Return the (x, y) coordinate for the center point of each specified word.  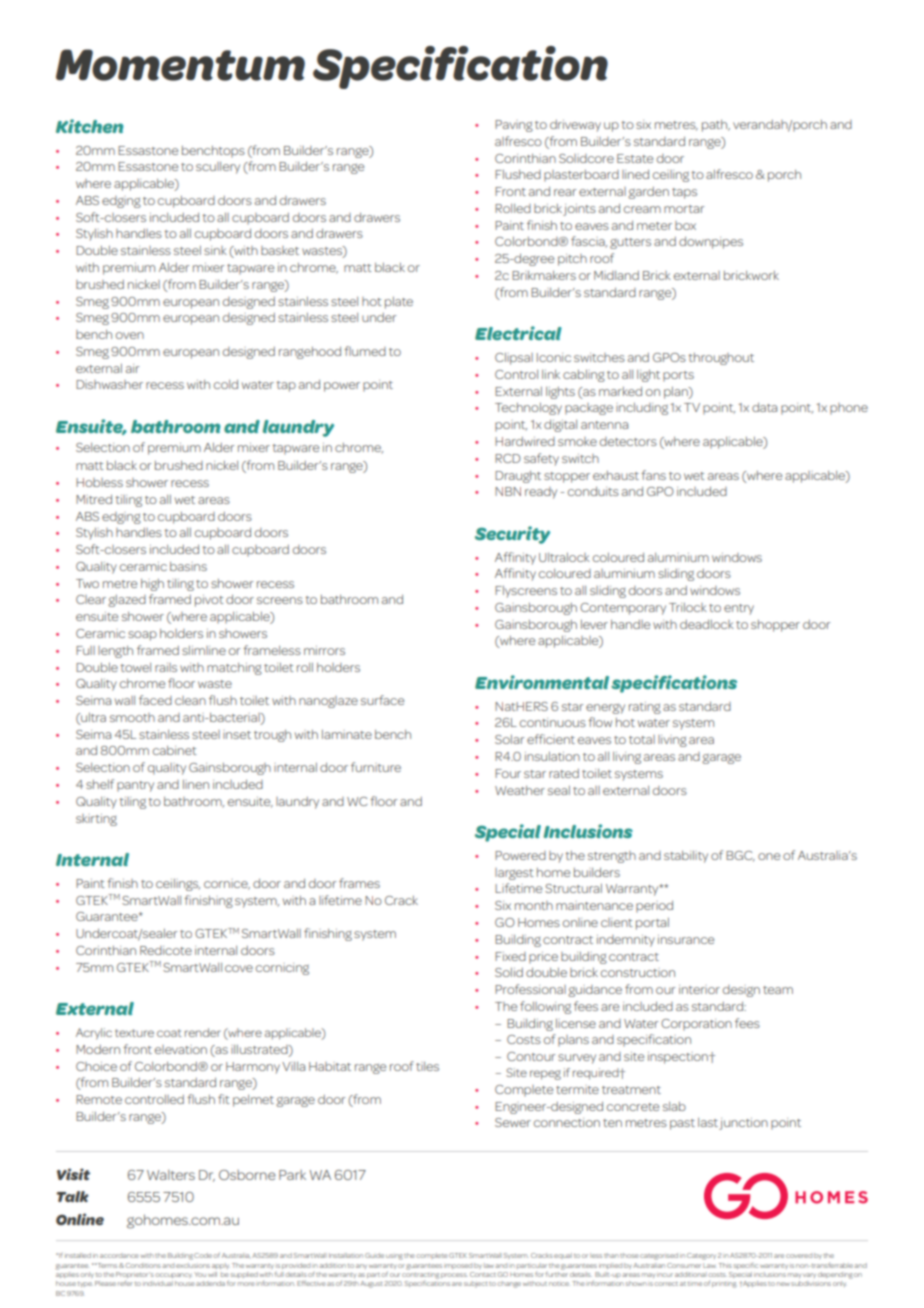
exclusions (193, 1266)
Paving (514, 126)
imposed (458, 1266)
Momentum (180, 65)
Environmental (542, 682)
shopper (775, 626)
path (716, 126)
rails (166, 667)
